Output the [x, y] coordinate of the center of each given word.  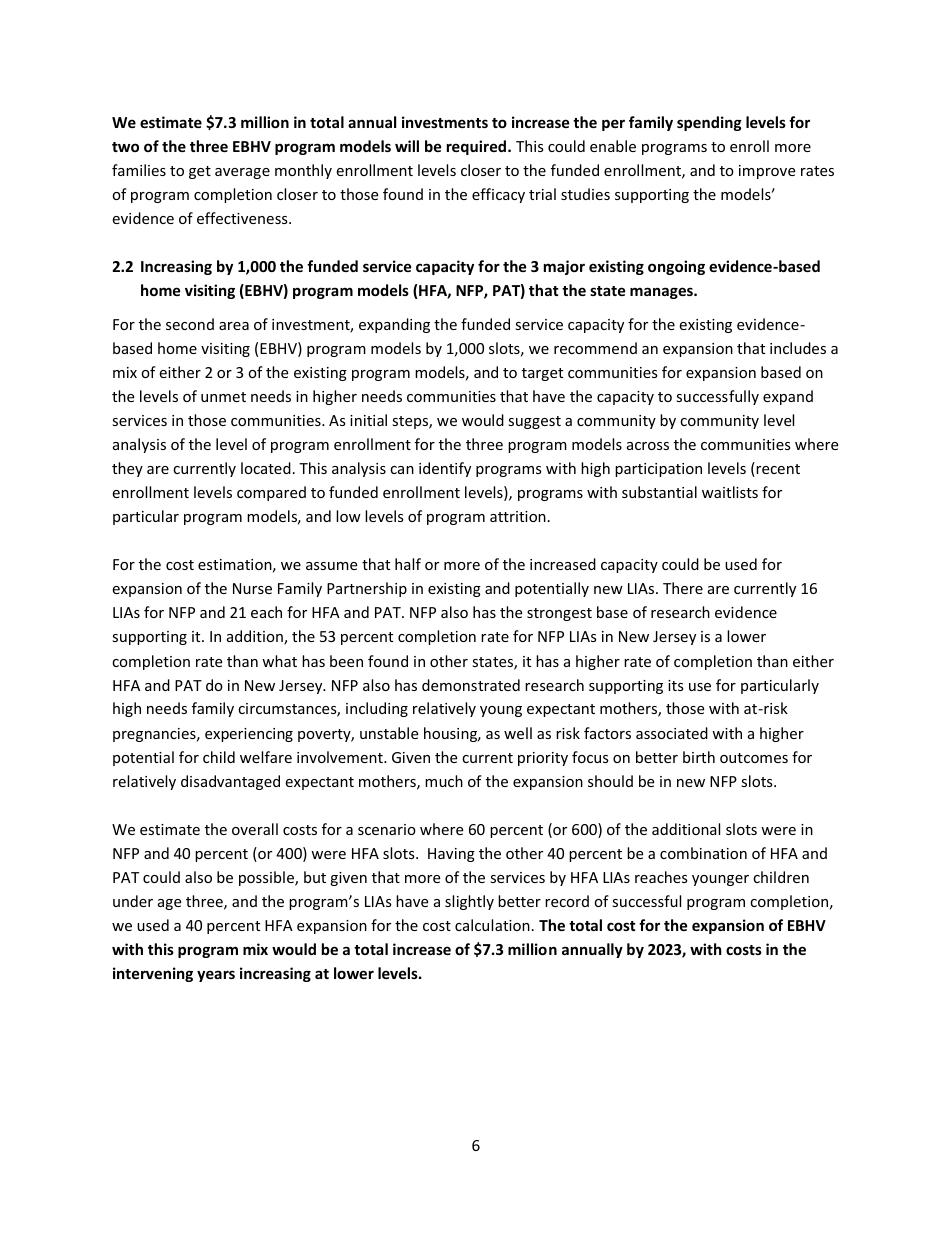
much [444, 781]
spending [709, 123]
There [683, 588]
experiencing [249, 735]
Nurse [252, 588]
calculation [492, 925]
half [408, 564]
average [242, 173]
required [478, 147]
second [190, 324]
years [216, 976]
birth [699, 757]
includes [798, 348]
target [542, 374]
